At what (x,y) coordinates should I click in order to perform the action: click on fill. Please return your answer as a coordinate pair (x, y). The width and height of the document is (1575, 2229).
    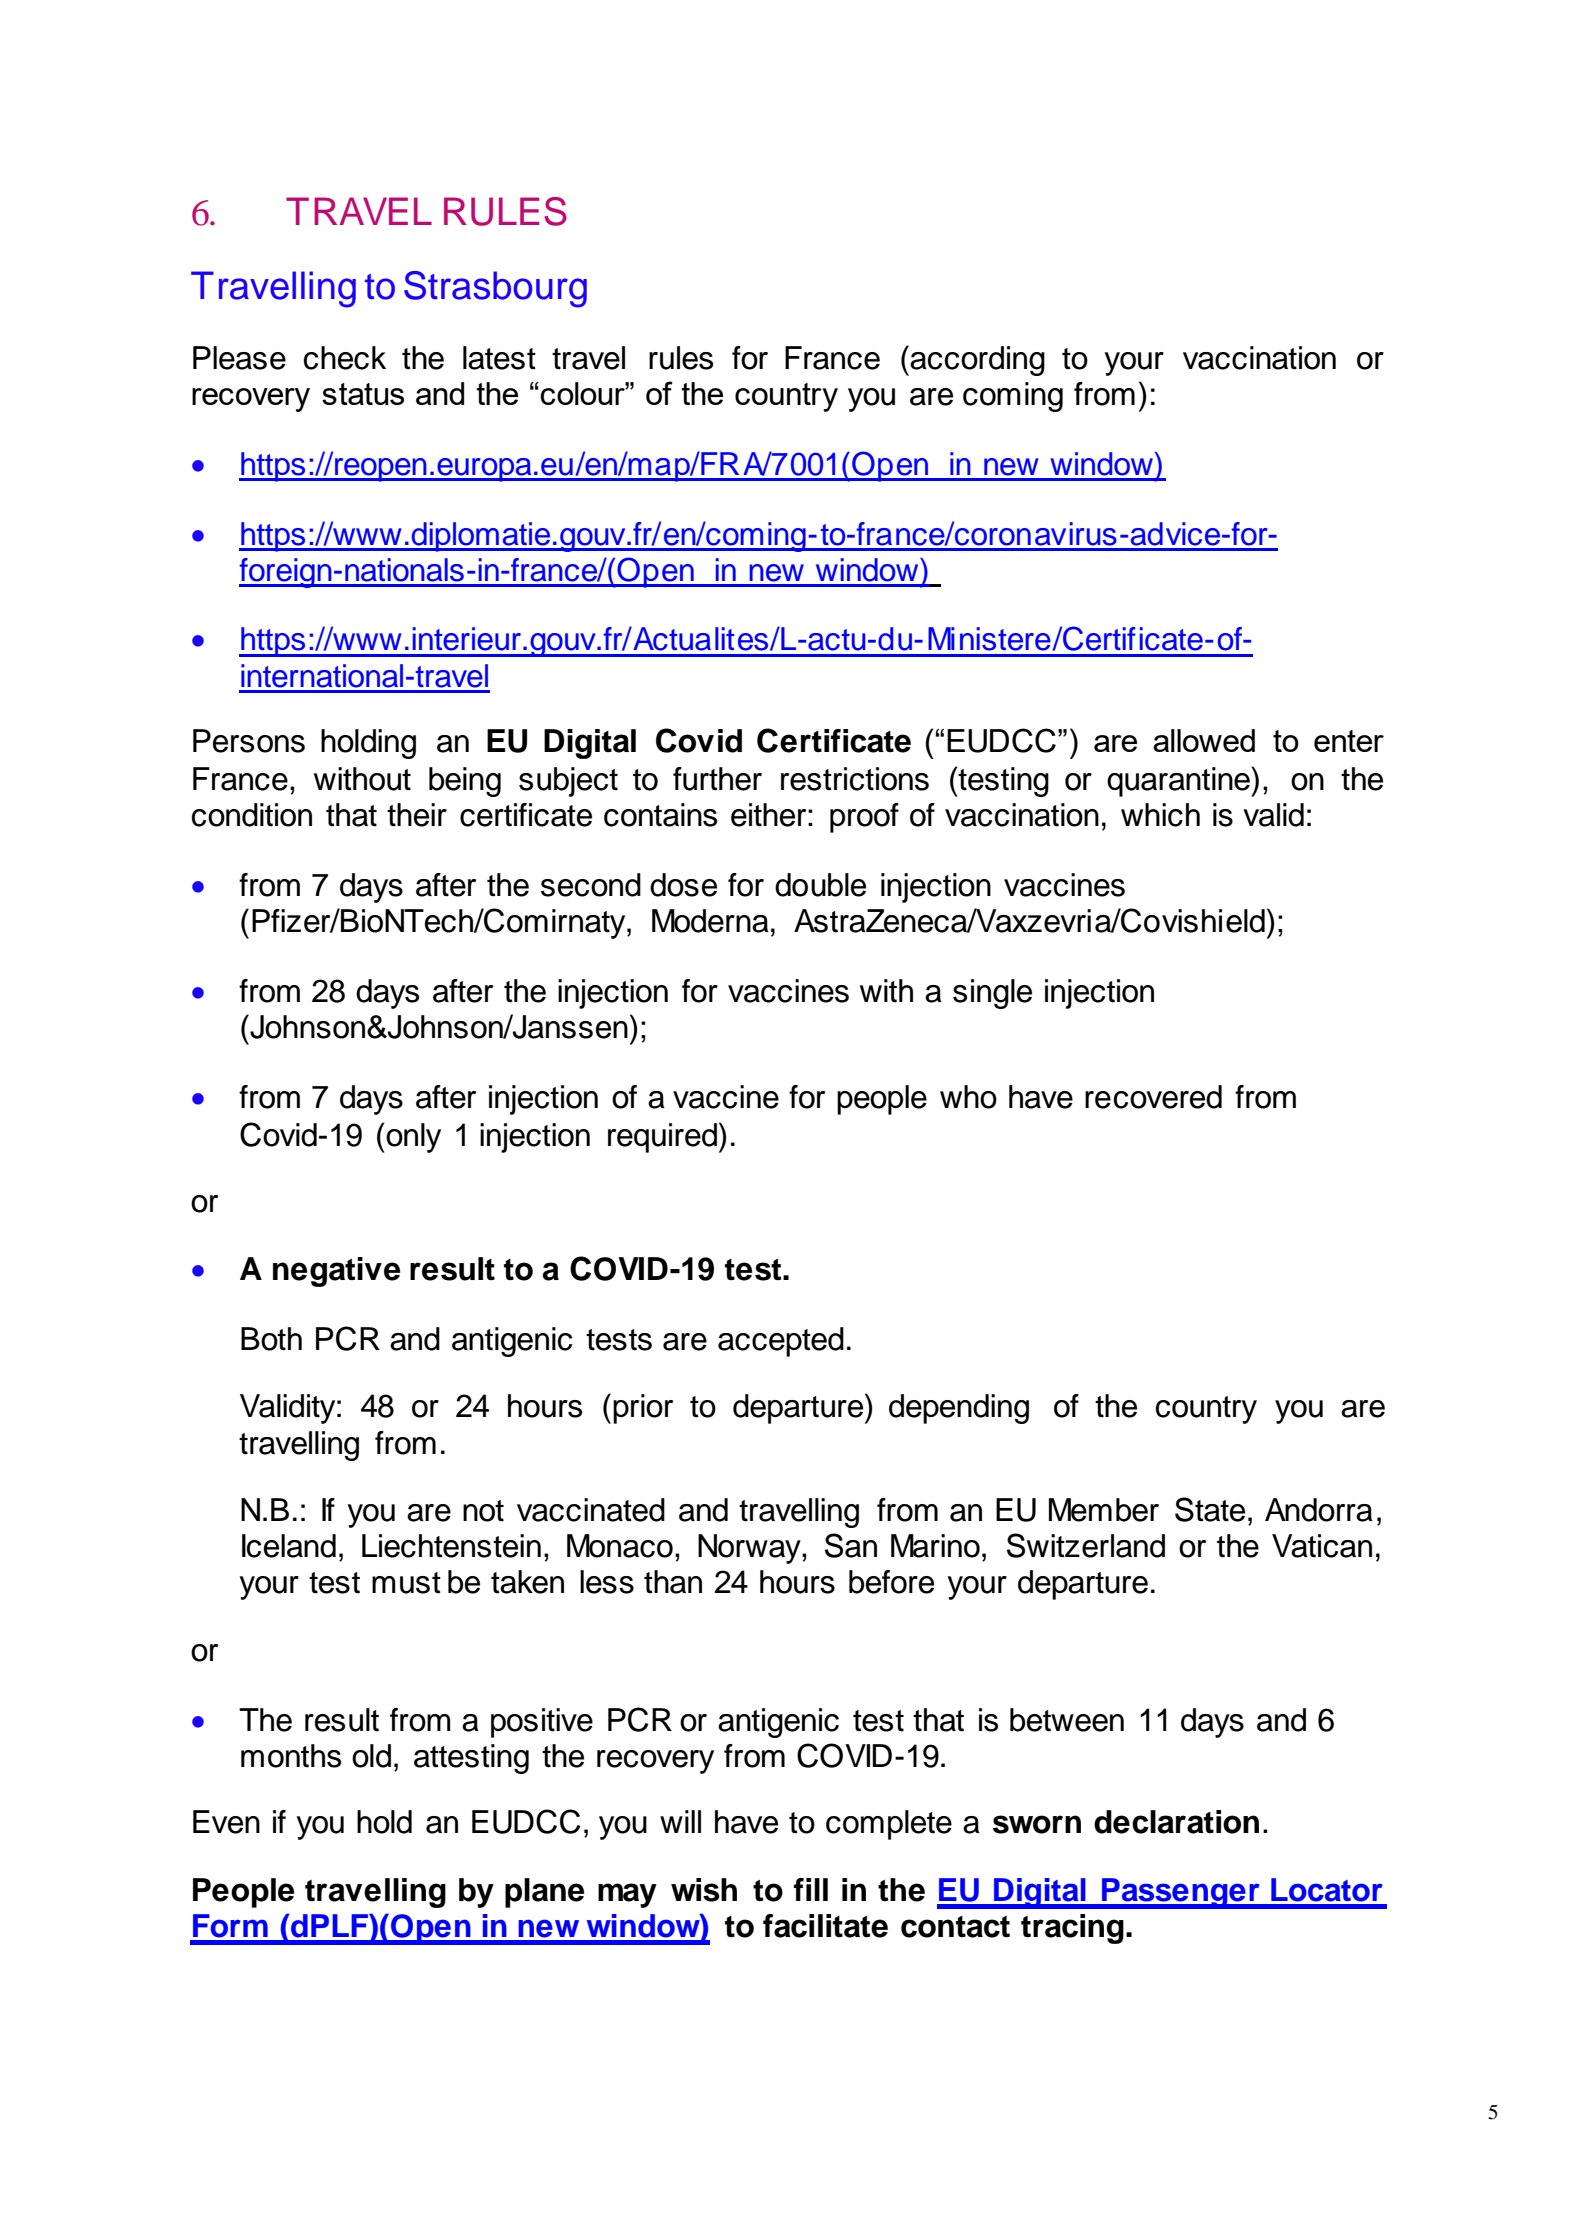
    Looking at the image, I should click on (811, 1889).
